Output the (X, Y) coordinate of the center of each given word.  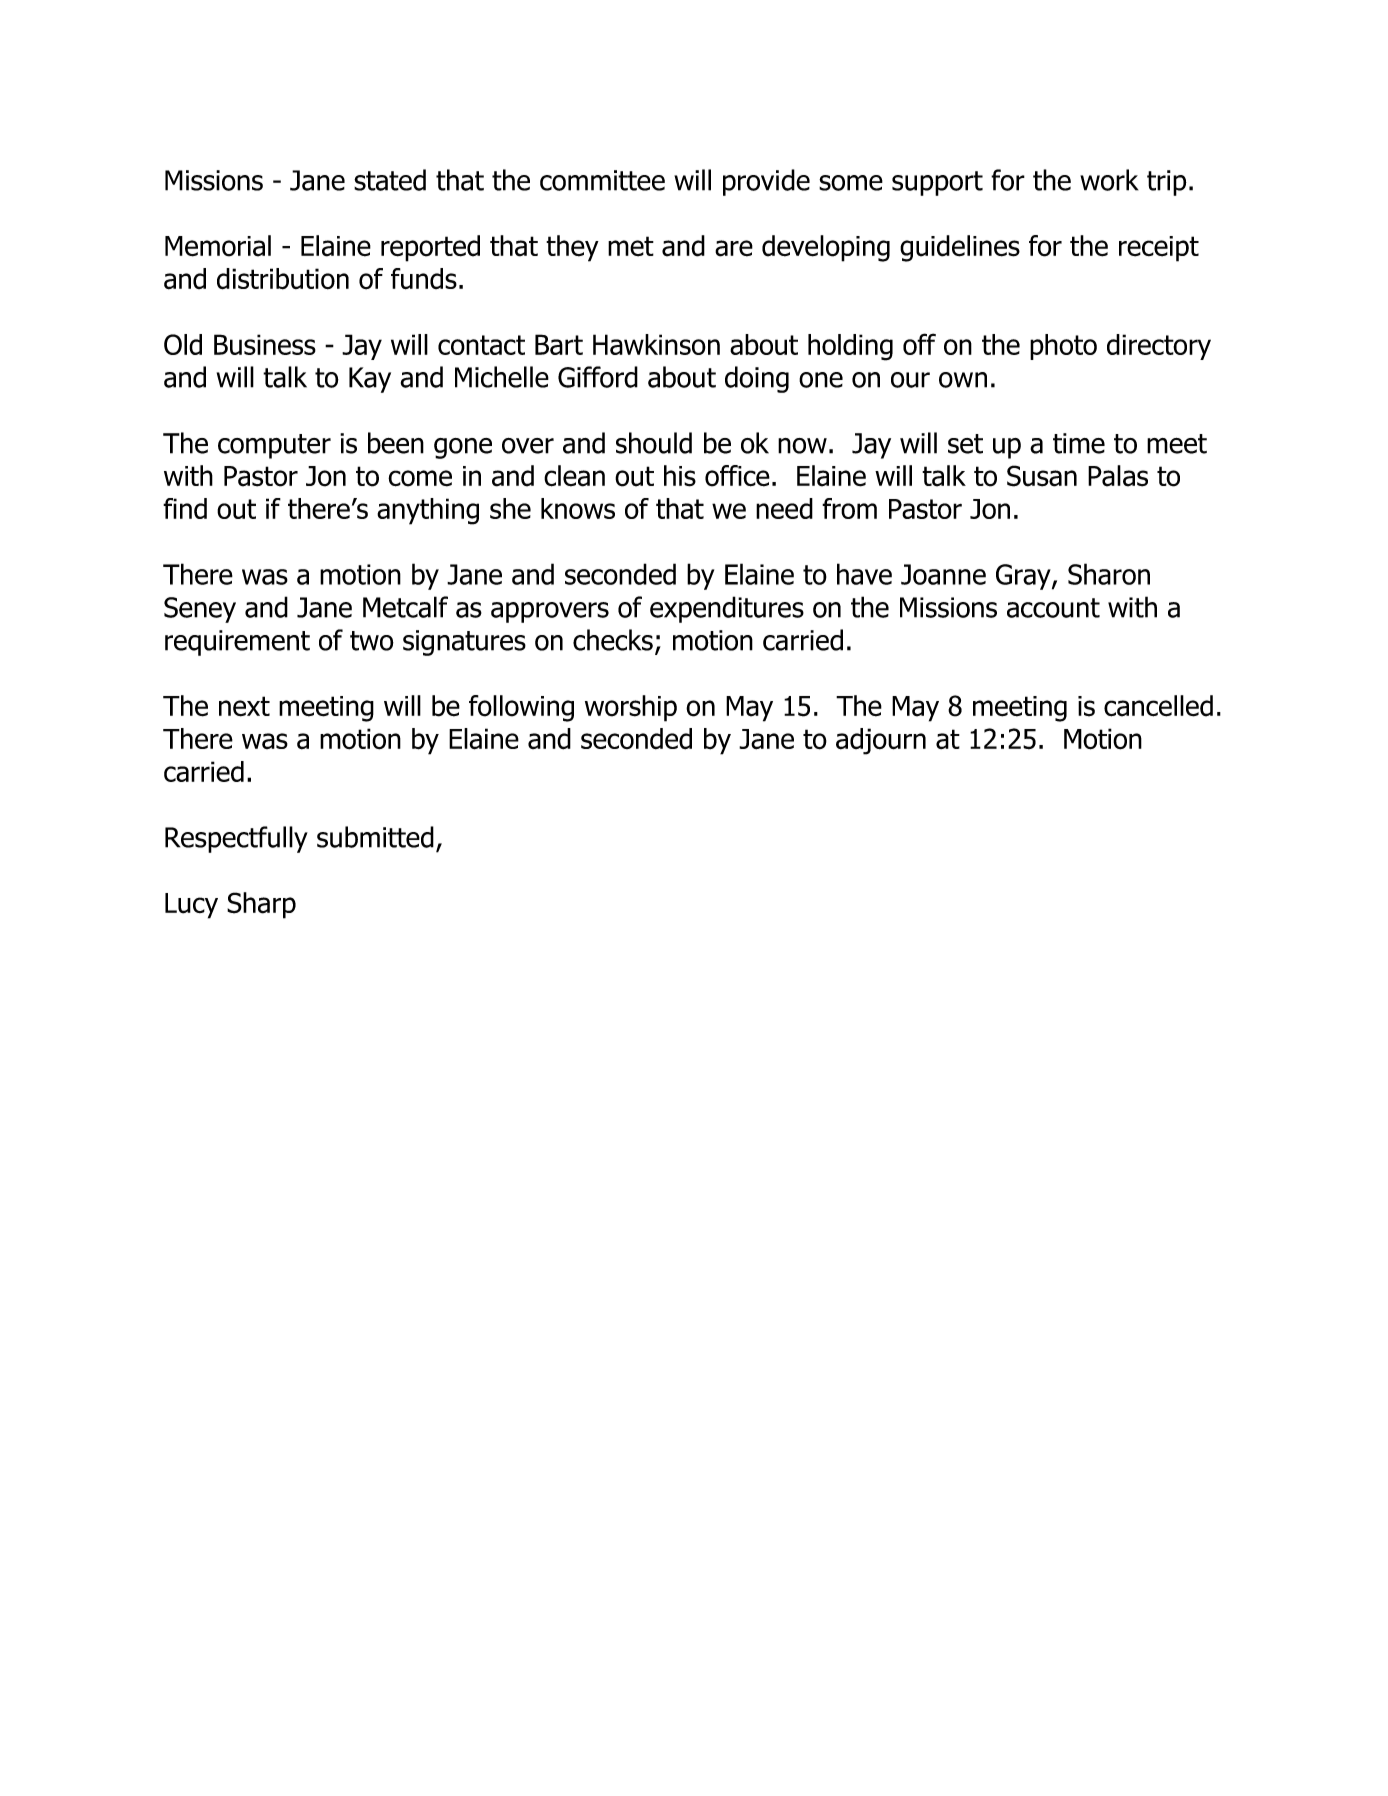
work (1109, 180)
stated (390, 180)
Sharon (1109, 574)
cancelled (1158, 706)
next (244, 706)
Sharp (261, 905)
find (185, 508)
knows (578, 508)
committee (602, 180)
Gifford (598, 377)
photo (1063, 347)
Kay (370, 380)
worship (631, 708)
